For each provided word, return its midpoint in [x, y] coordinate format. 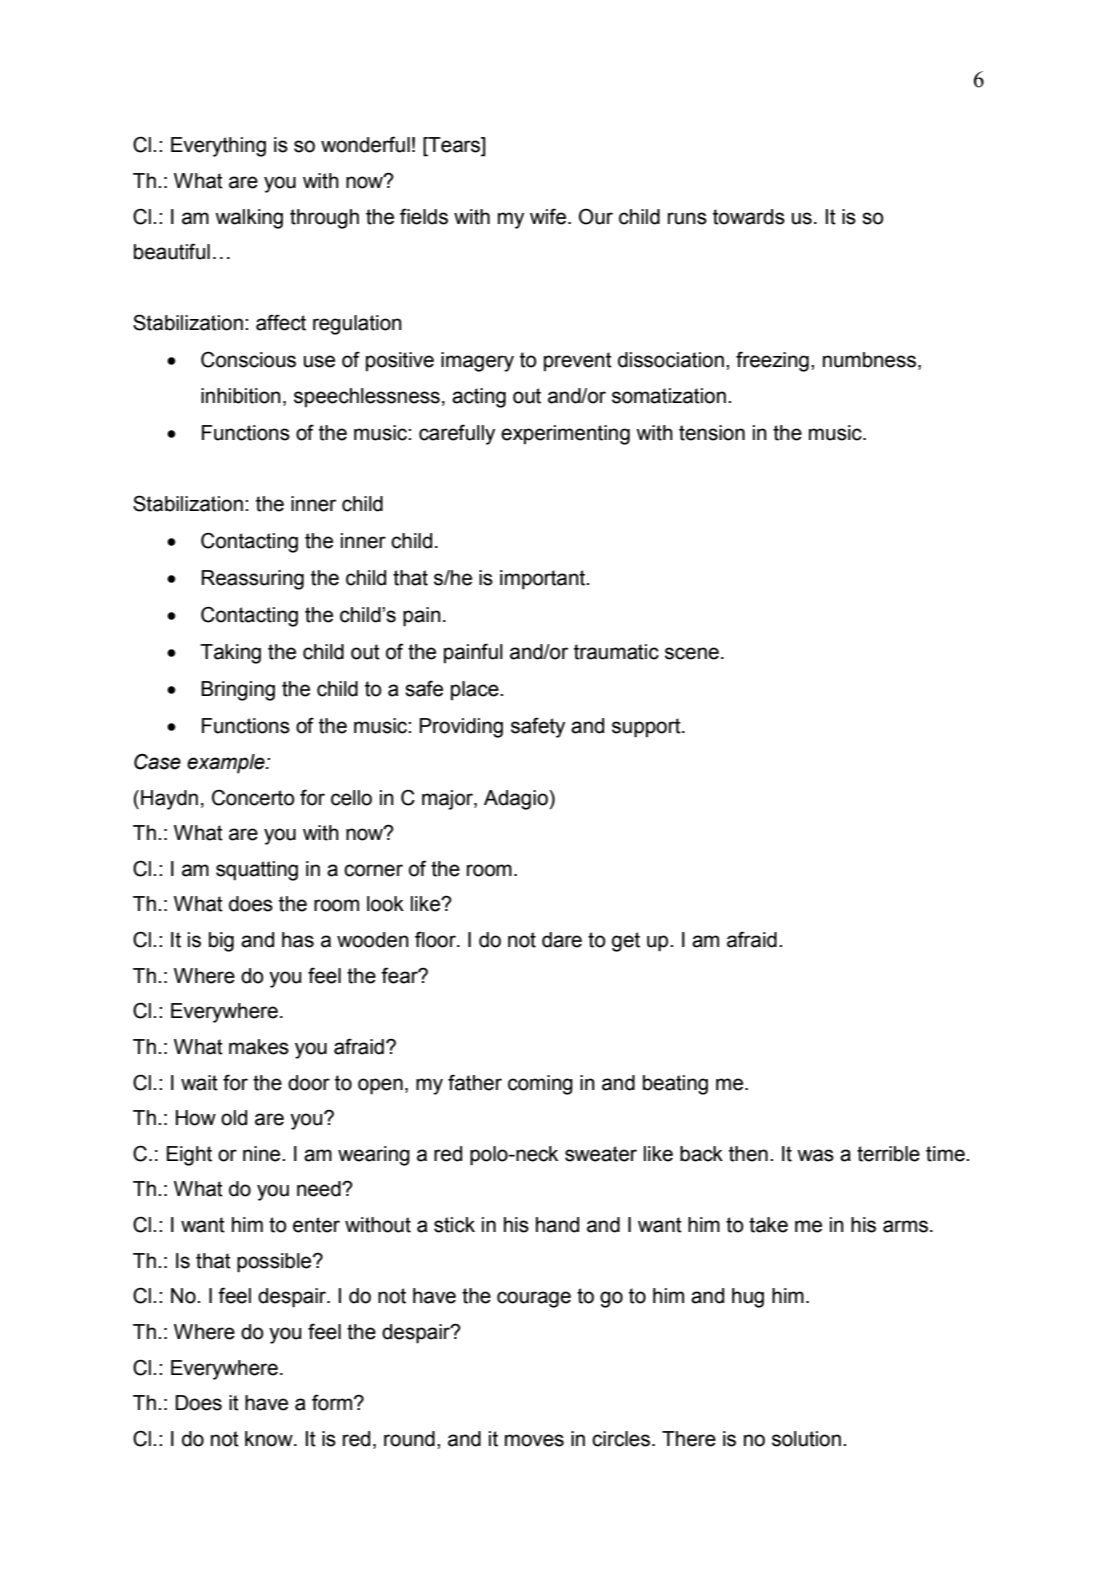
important [543, 580]
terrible [888, 1154]
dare [562, 940]
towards [749, 217]
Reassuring [253, 580]
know [270, 1439]
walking [249, 219]
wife [549, 216]
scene [692, 653]
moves [534, 1440]
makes [259, 1047]
